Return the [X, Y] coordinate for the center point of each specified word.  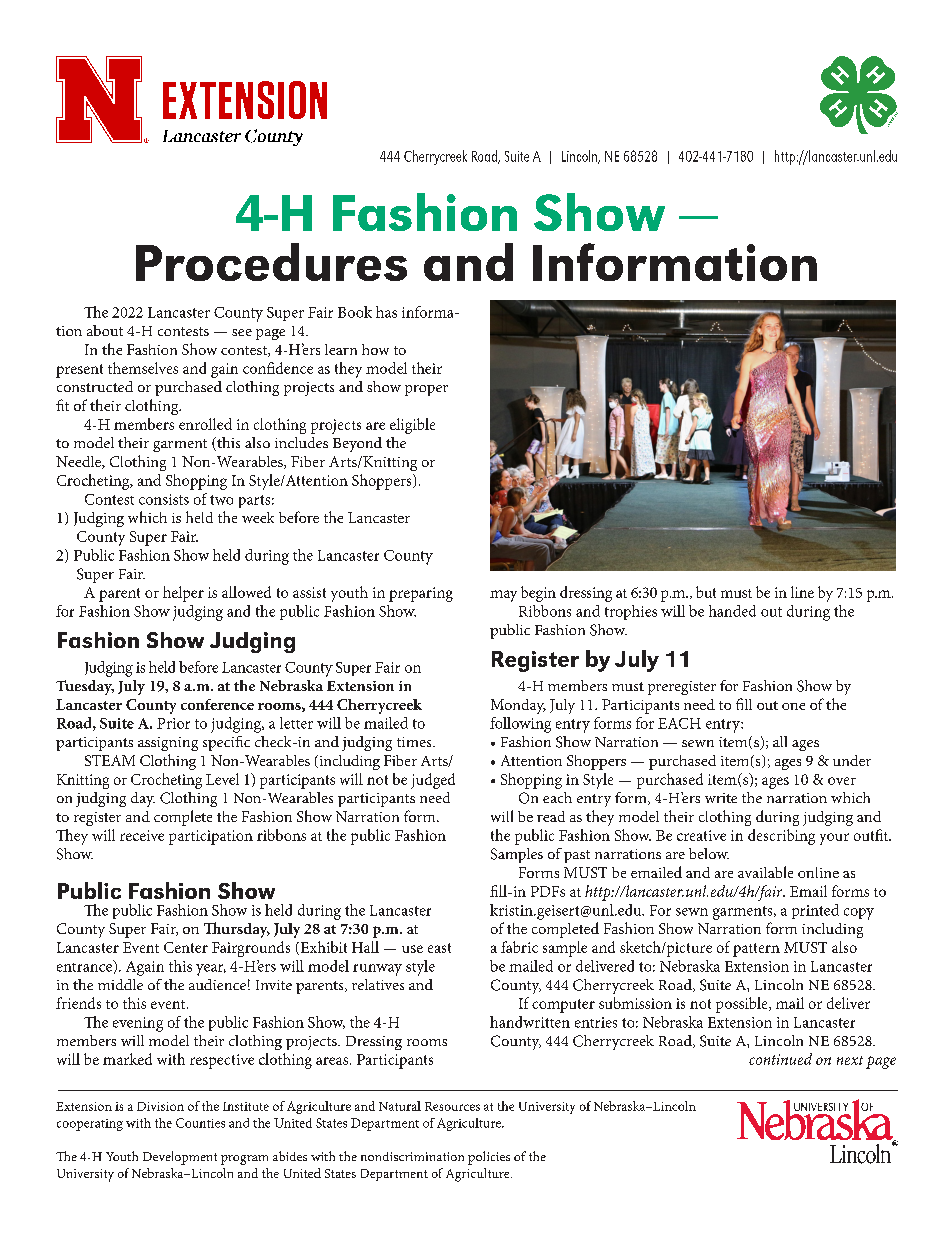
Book [355, 312]
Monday [518, 706]
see [242, 332]
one [793, 706]
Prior [173, 723]
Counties [200, 1123]
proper [426, 390]
